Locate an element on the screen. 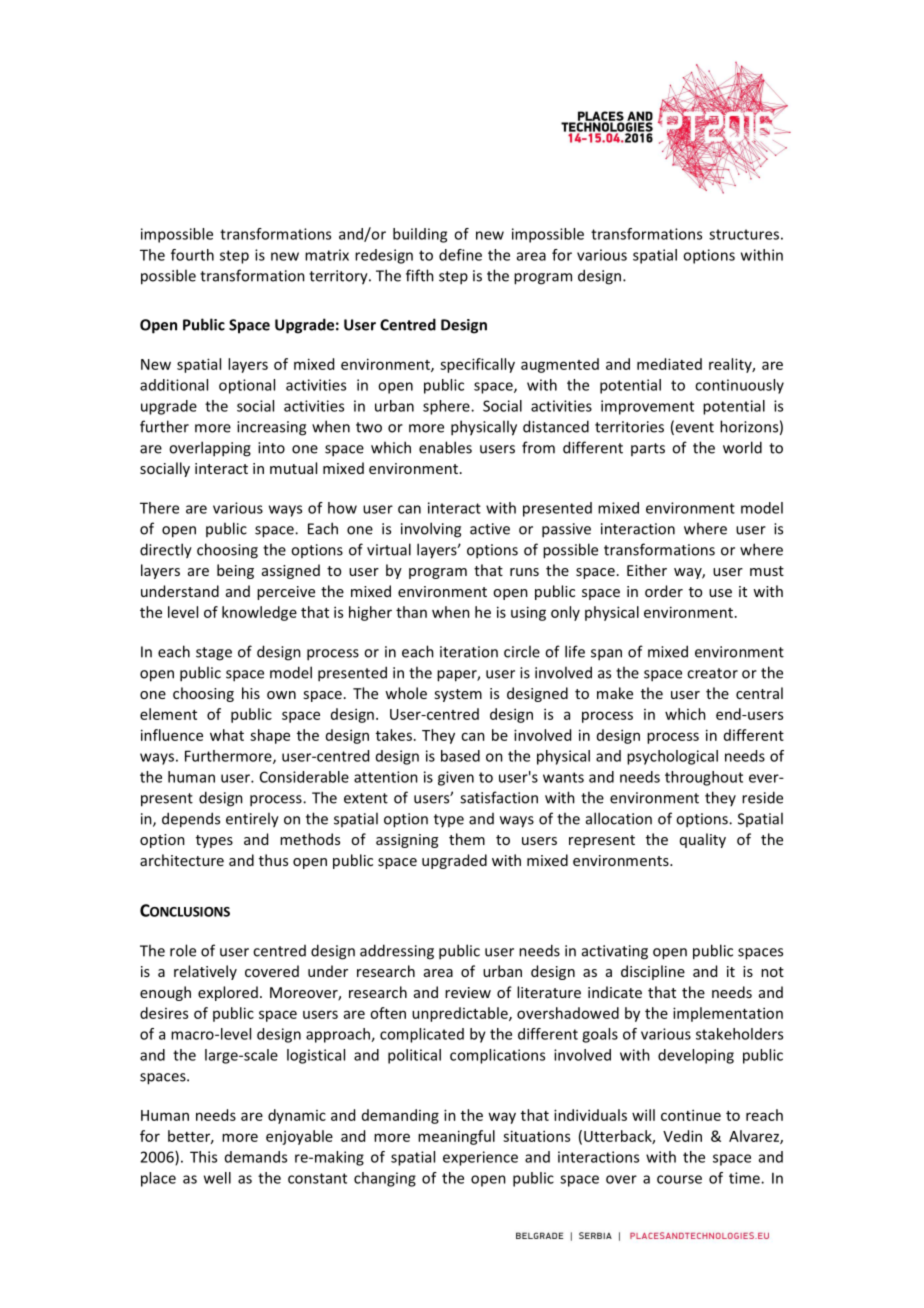 The height and width of the screenshot is (1308, 924). fourth is located at coordinates (192, 255).
